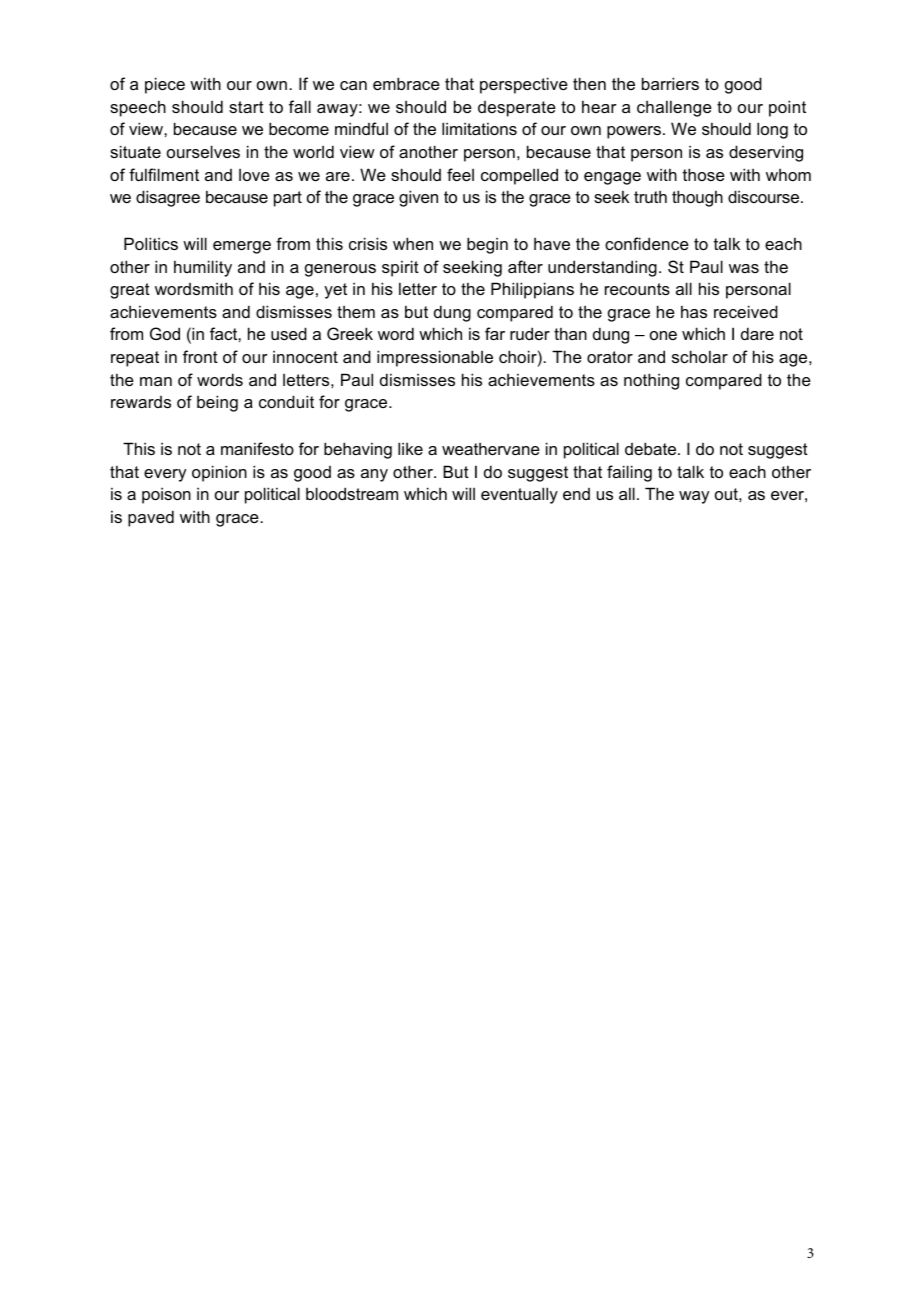 This image has width=924, height=1308. What do you see at coordinates (647, 243) in the image?
I see `confidence` at bounding box center [647, 243].
